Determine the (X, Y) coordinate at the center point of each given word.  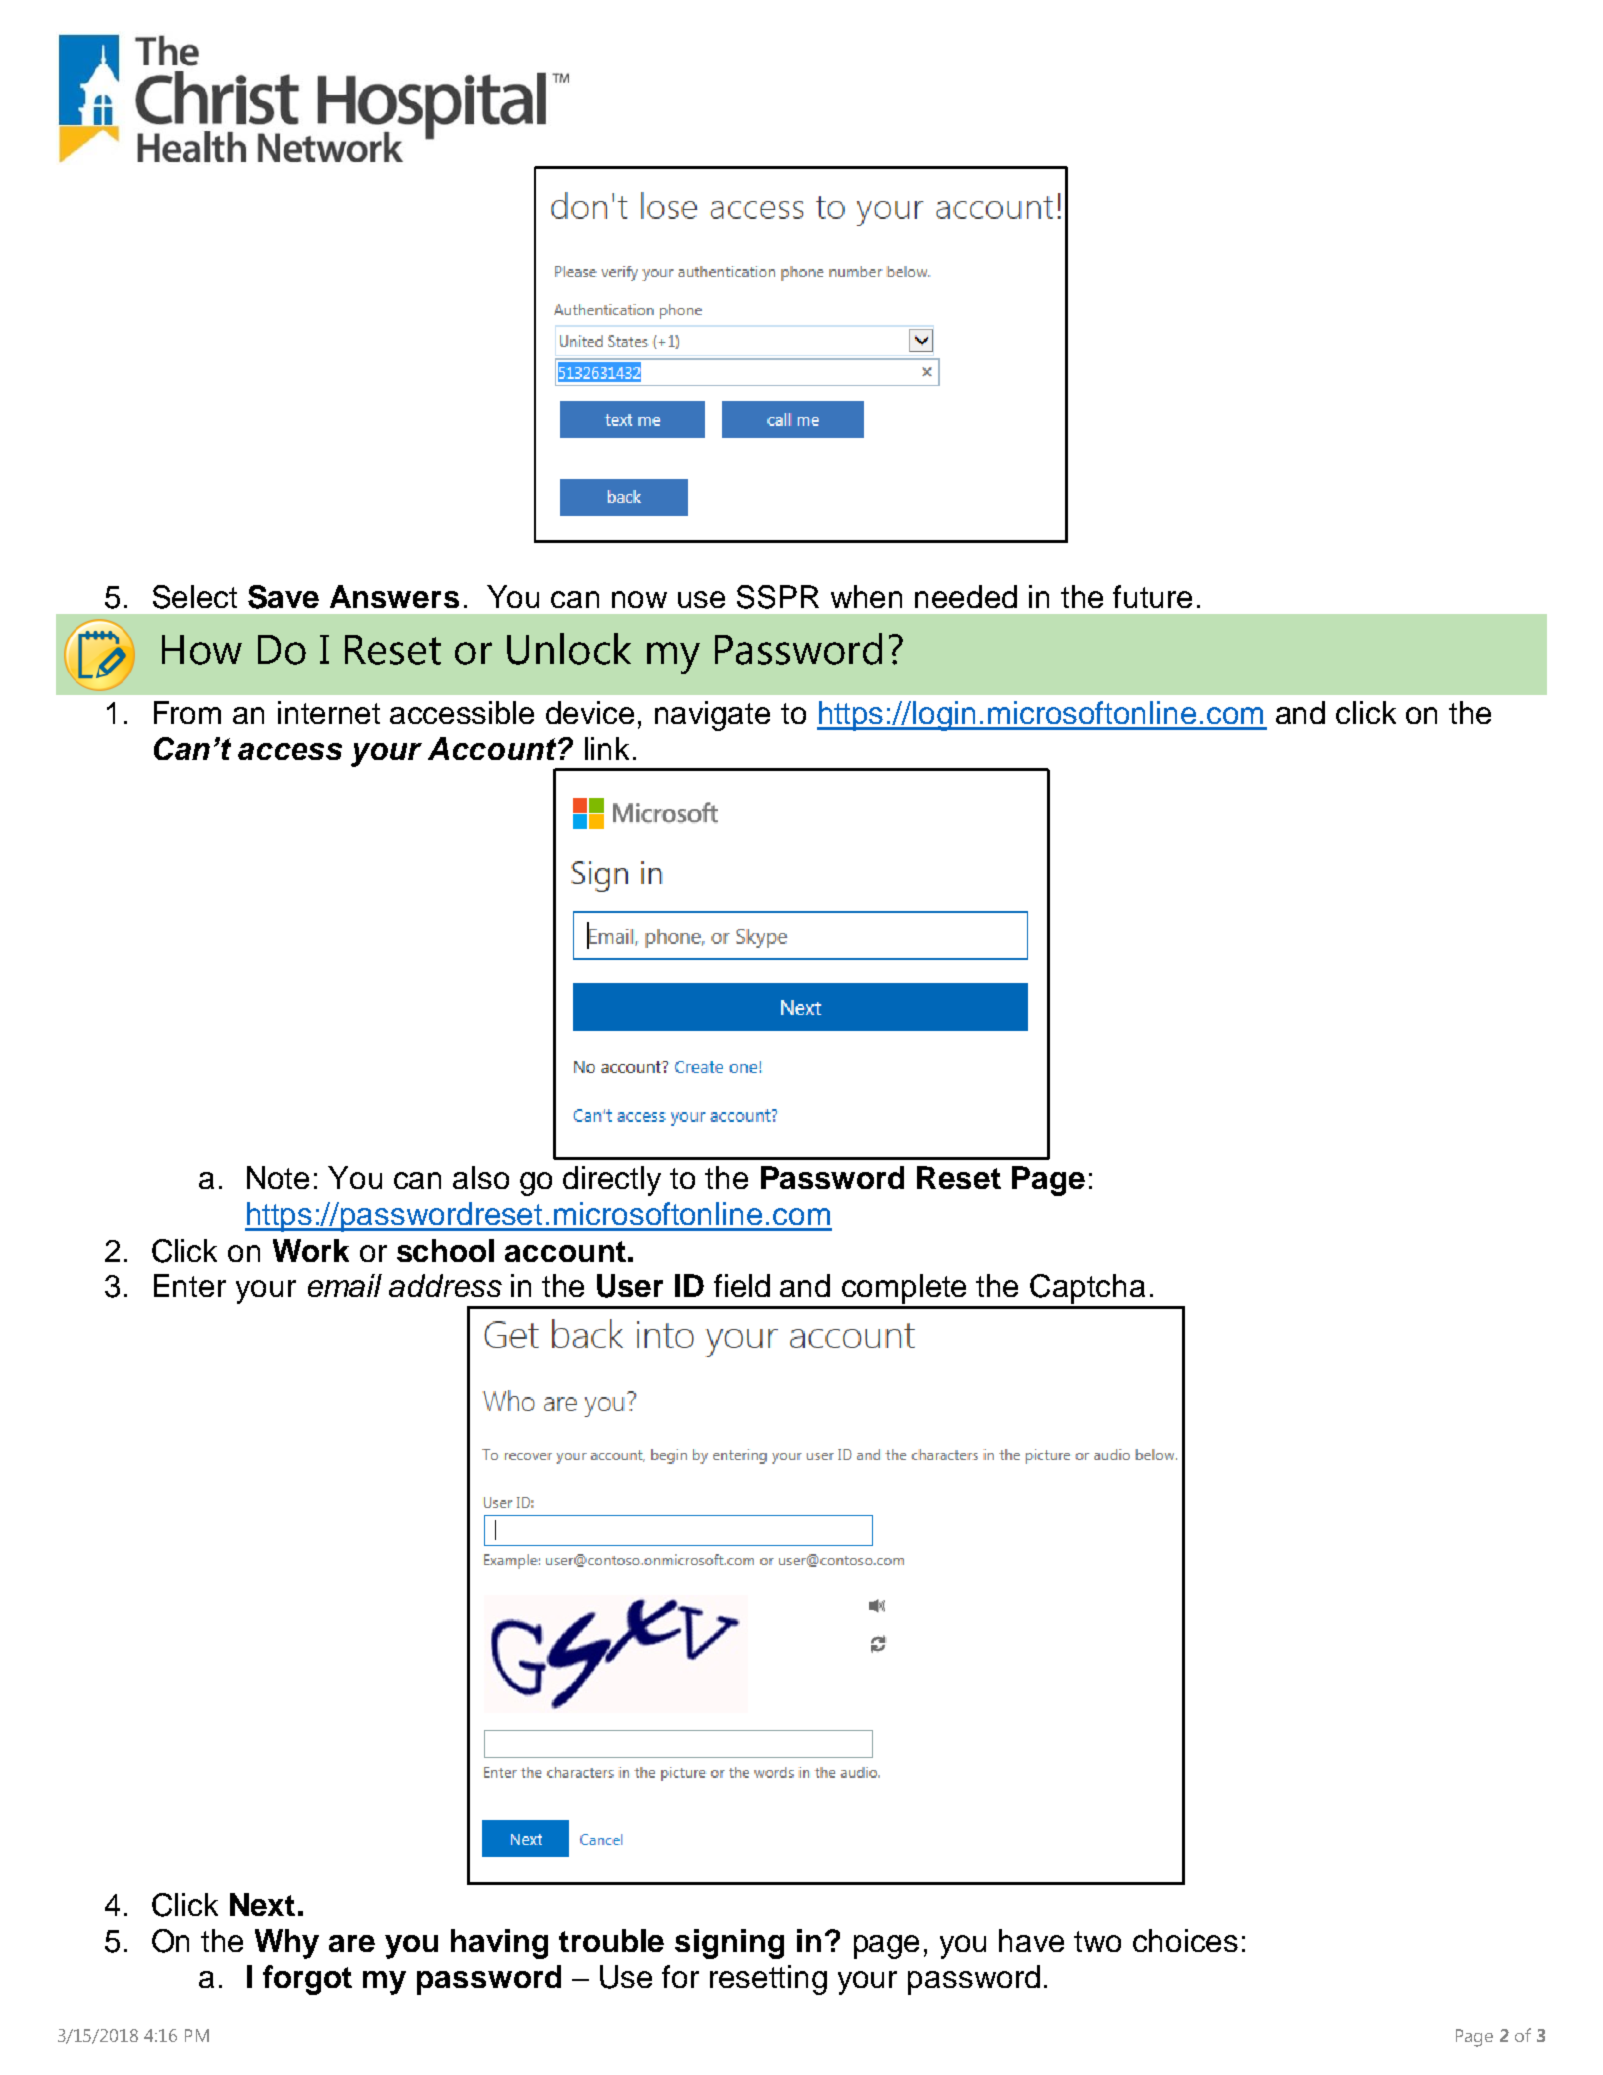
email (345, 1285)
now (639, 599)
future (1152, 596)
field (742, 1285)
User (630, 1286)
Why (287, 1944)
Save (283, 597)
